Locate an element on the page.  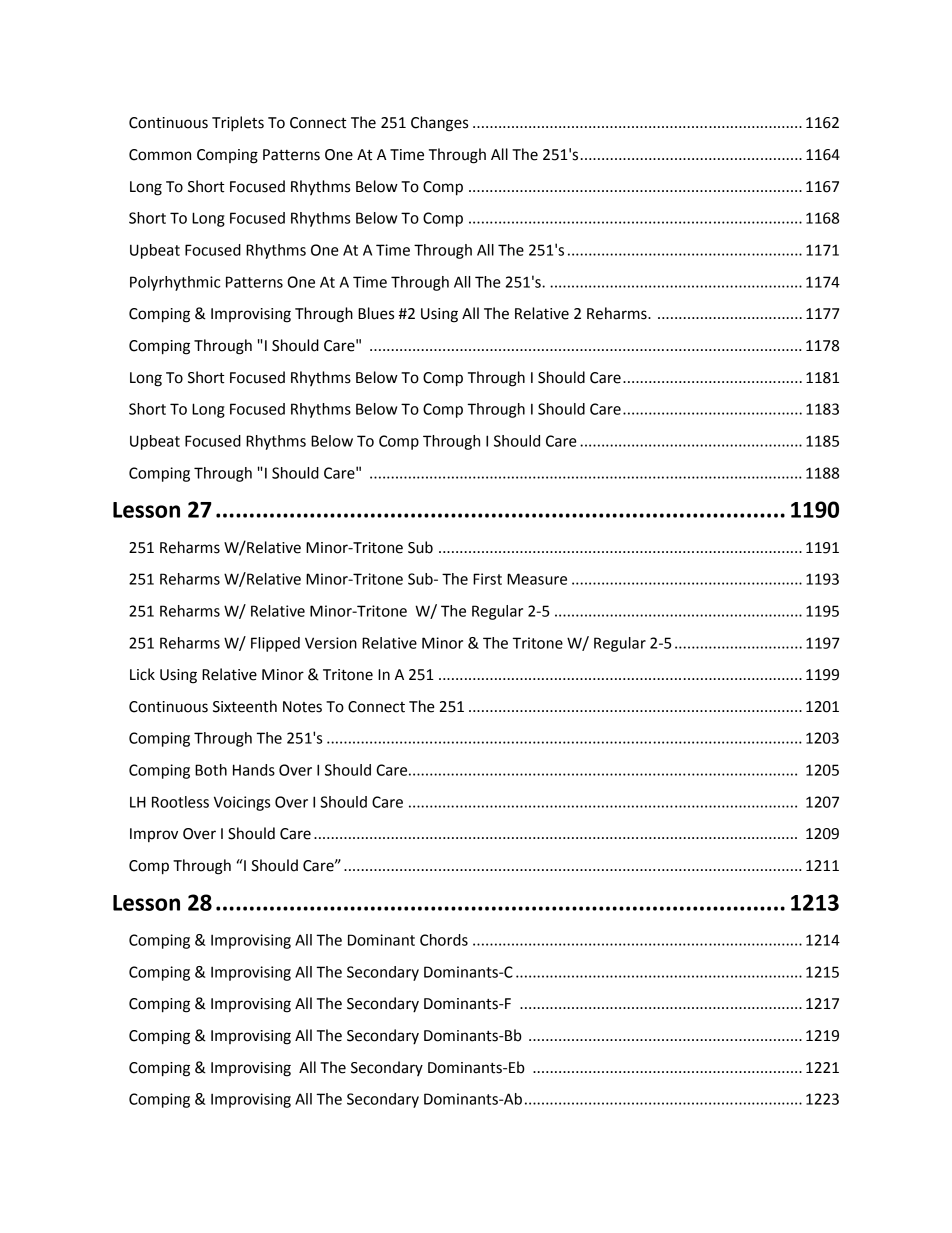
Chords is located at coordinates (444, 940).
